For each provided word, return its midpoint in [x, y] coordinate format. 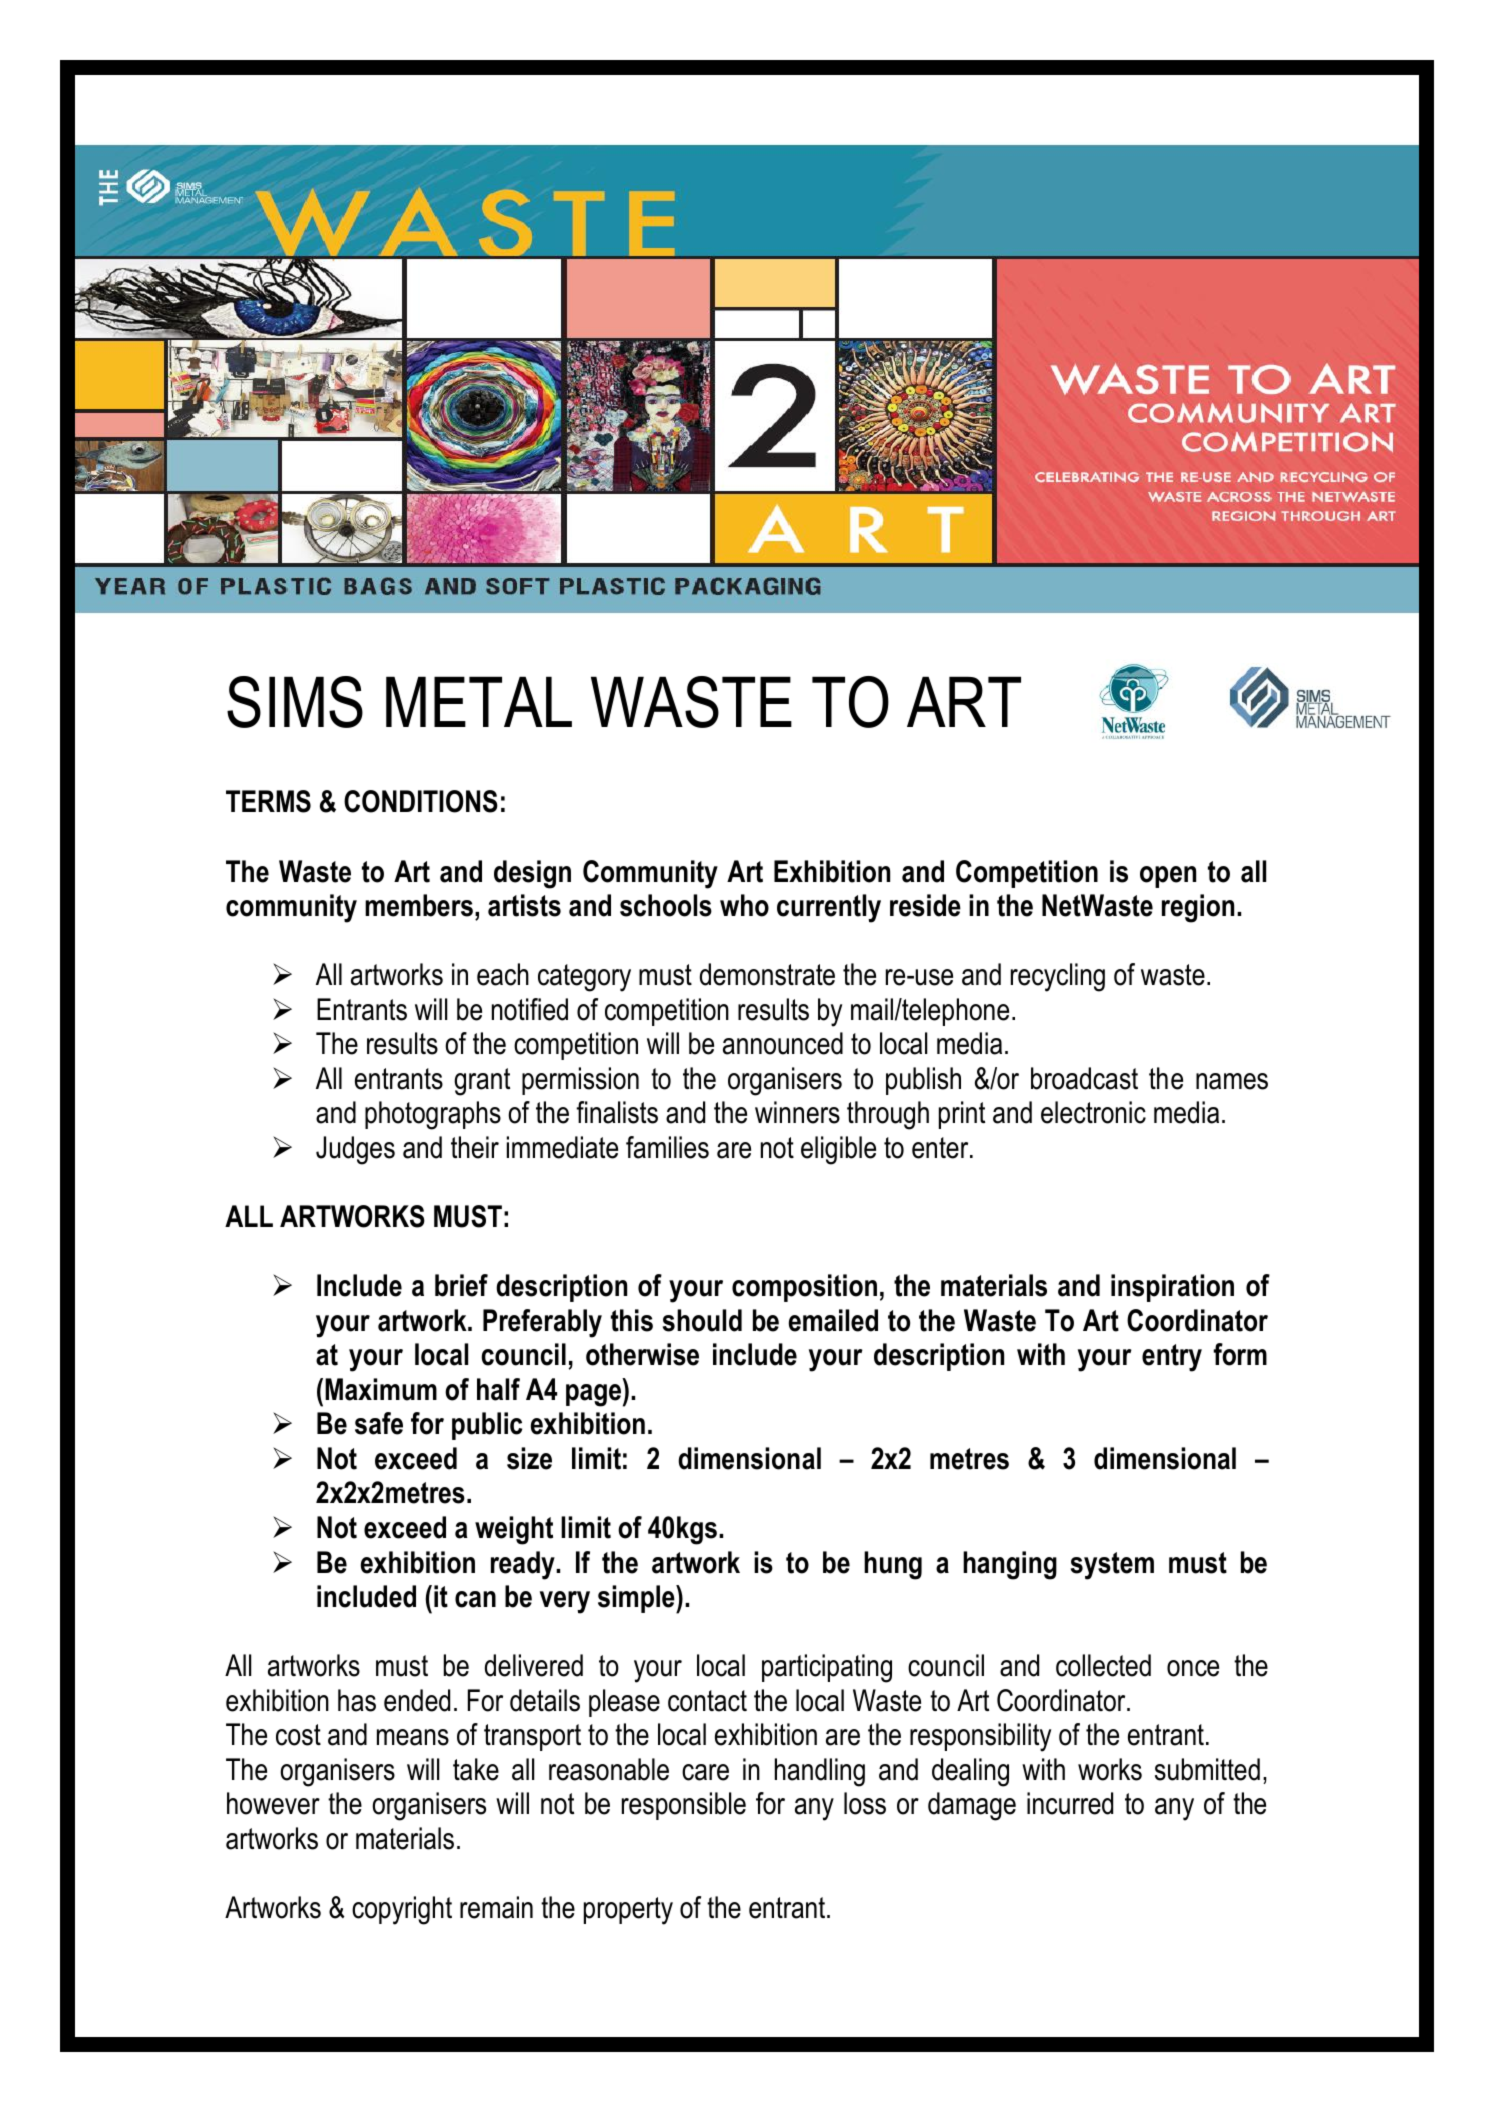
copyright [402, 1910]
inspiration [1172, 1288]
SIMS [295, 702]
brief [461, 1285]
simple [637, 1599]
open [1168, 877]
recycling [1058, 977]
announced [783, 1043]
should [702, 1320]
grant [482, 1082]
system [1112, 1566]
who [744, 905]
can [475, 1599]
